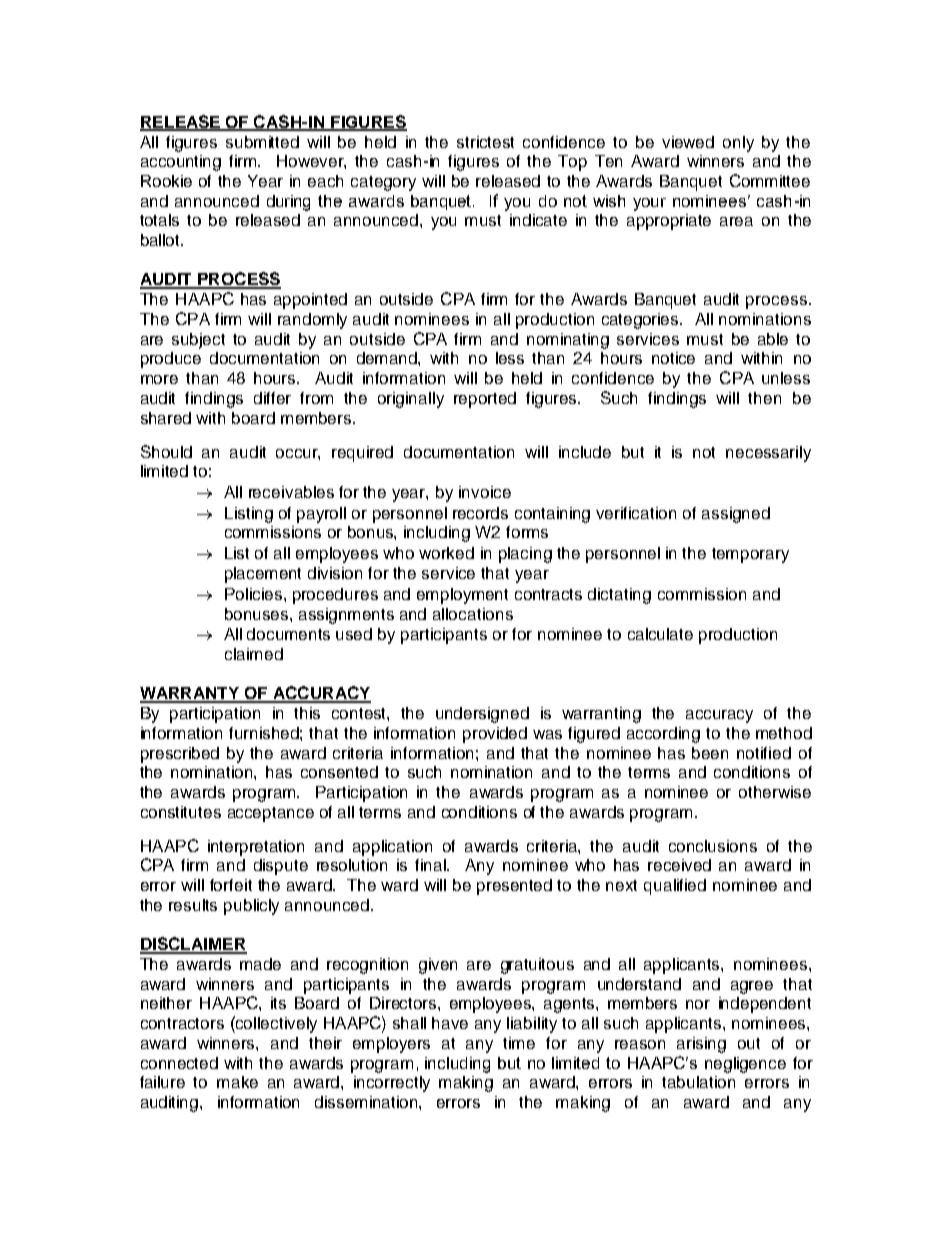 The image size is (952, 1233). I want to click on calculate, so click(660, 634).
